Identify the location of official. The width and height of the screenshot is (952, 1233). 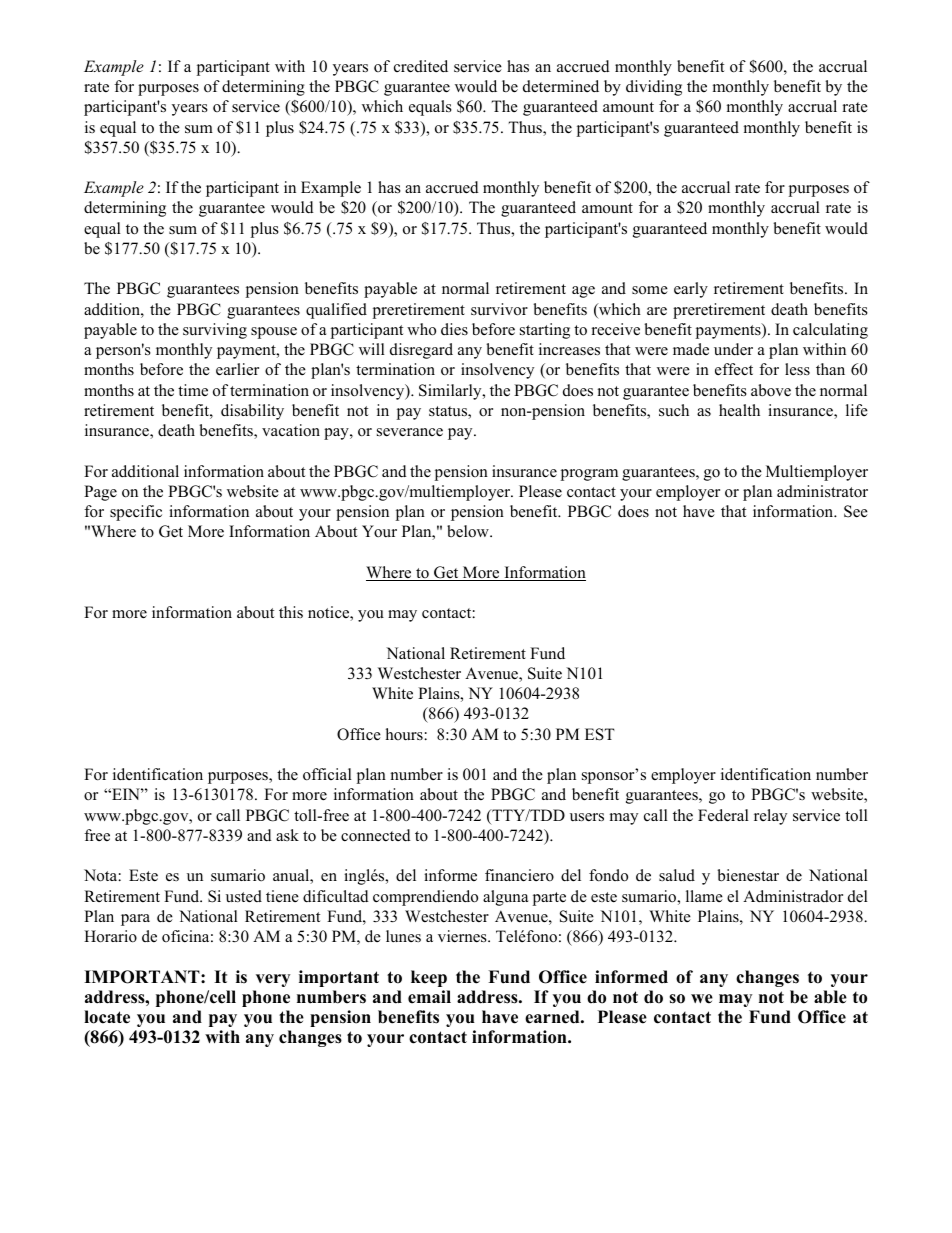
(327, 774).
